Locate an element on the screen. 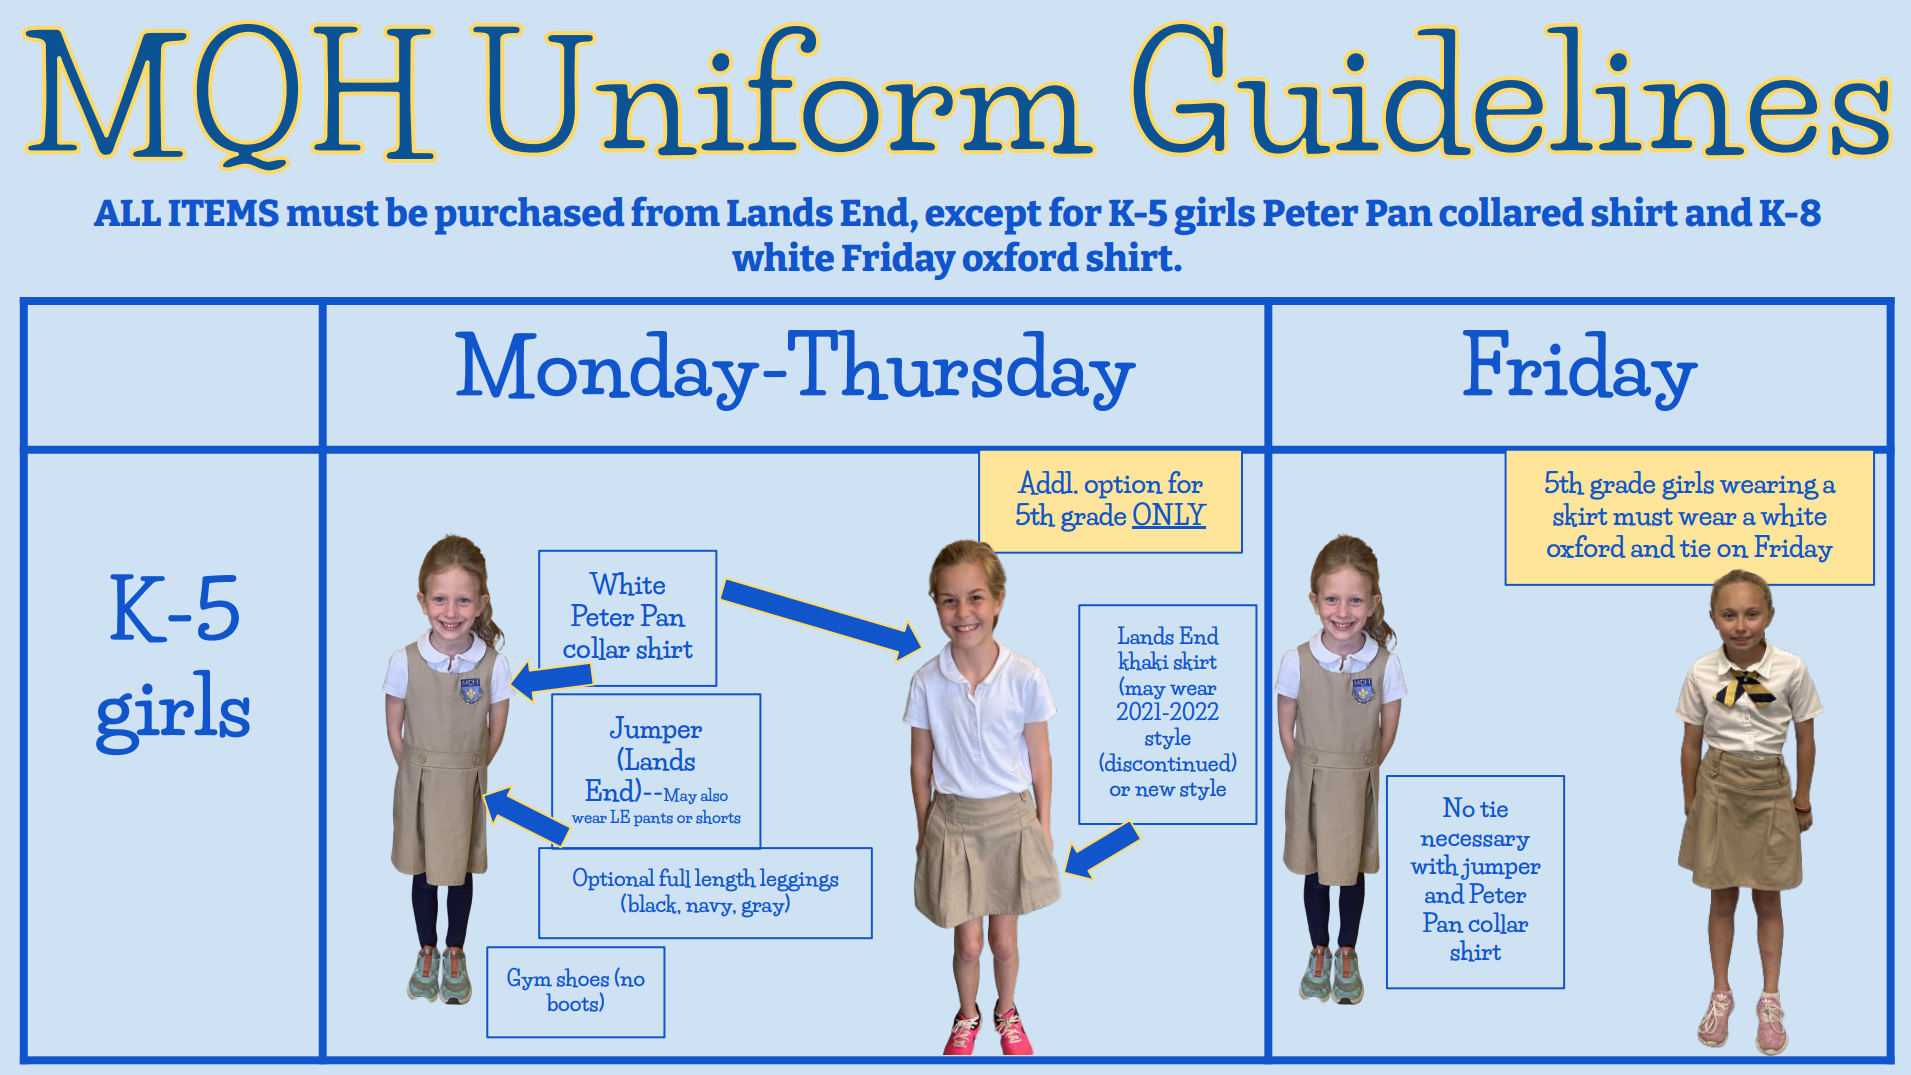 This screenshot has width=1911, height=1075. new is located at coordinates (1155, 791).
